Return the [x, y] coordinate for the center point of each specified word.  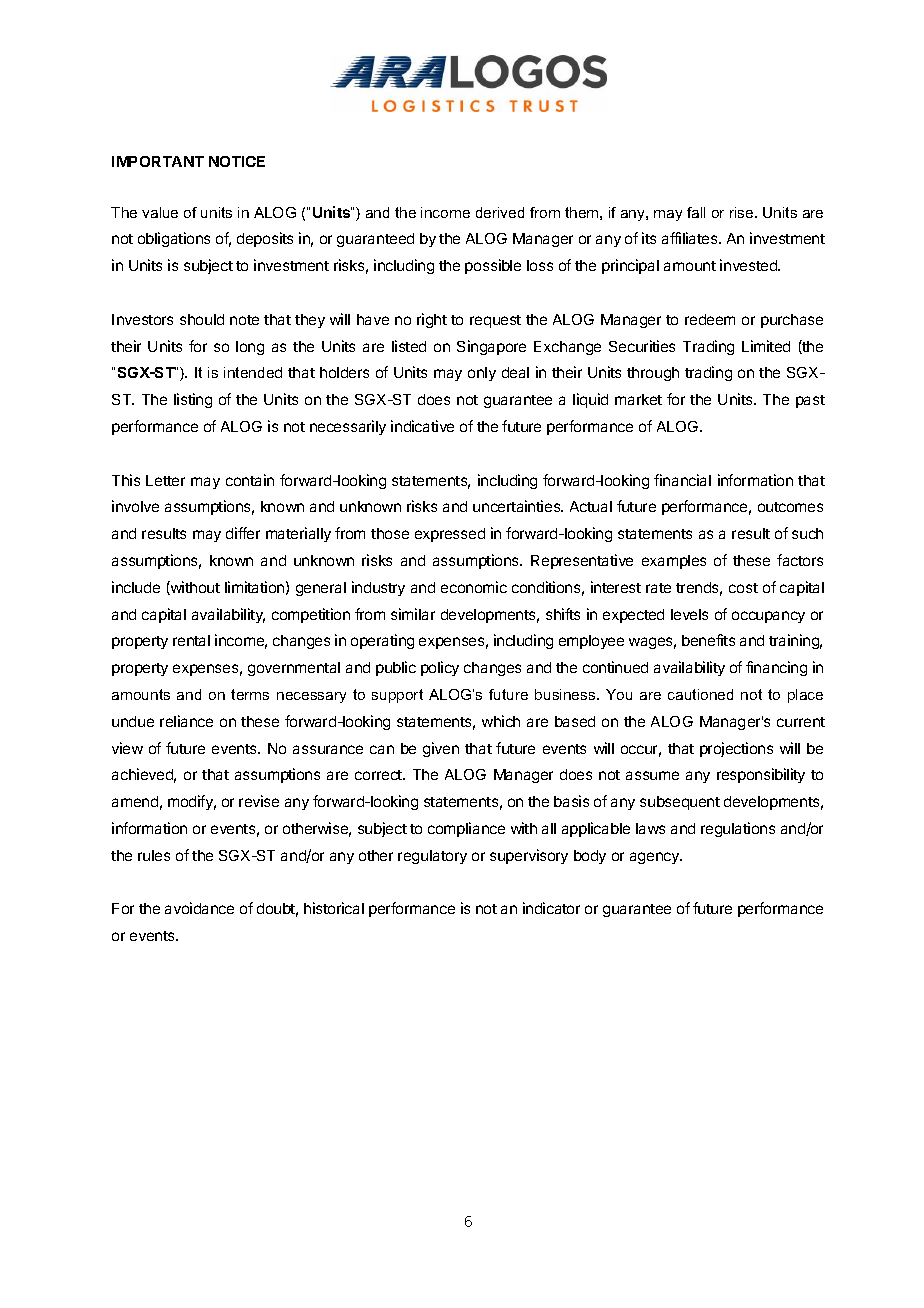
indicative [422, 426]
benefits [708, 640]
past [810, 401]
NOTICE [237, 161]
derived [500, 212]
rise [743, 212]
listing [193, 400]
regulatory [432, 857]
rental [191, 640]
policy [440, 668]
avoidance [199, 908]
